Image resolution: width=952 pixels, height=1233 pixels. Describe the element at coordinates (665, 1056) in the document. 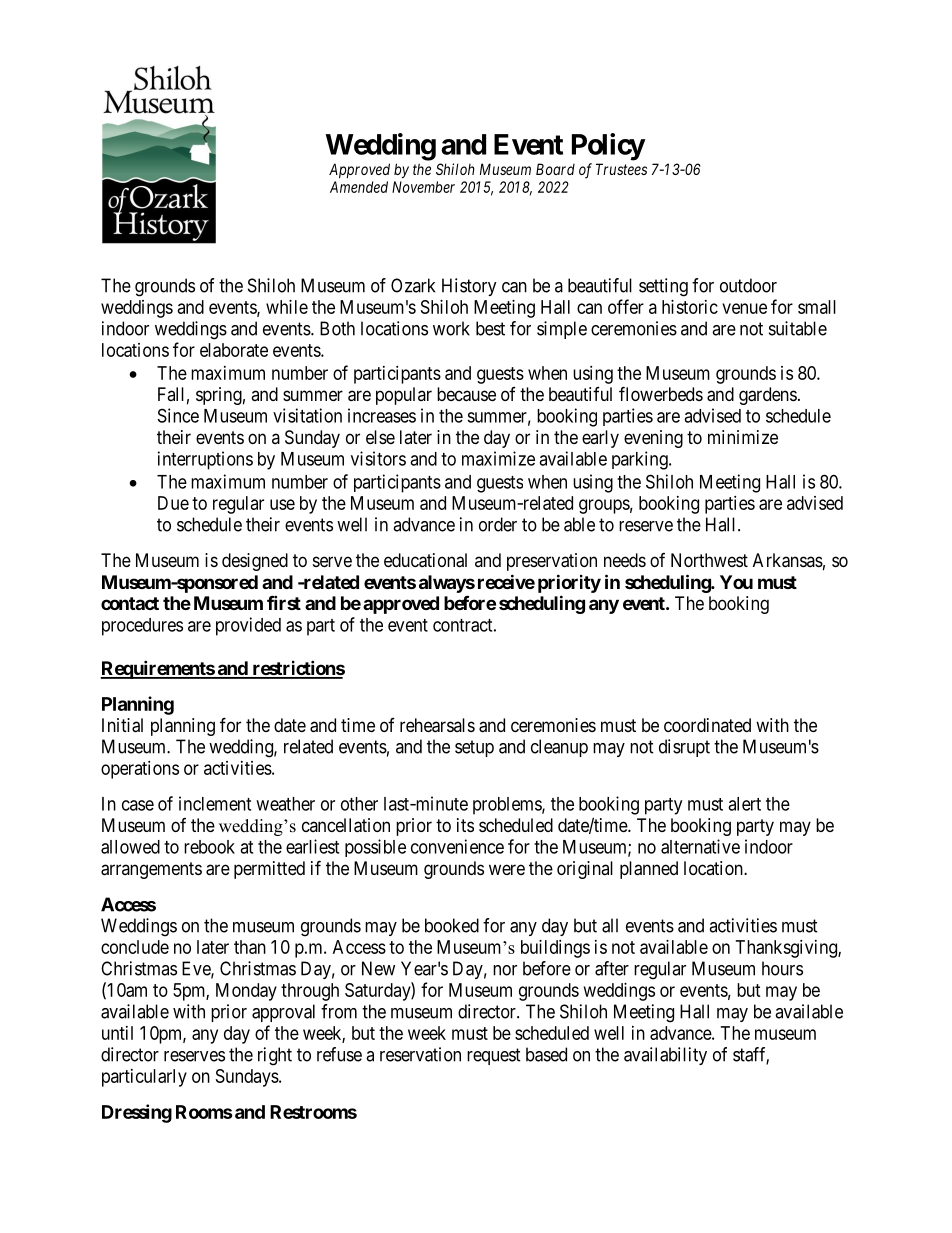

I see `availability` at that location.
